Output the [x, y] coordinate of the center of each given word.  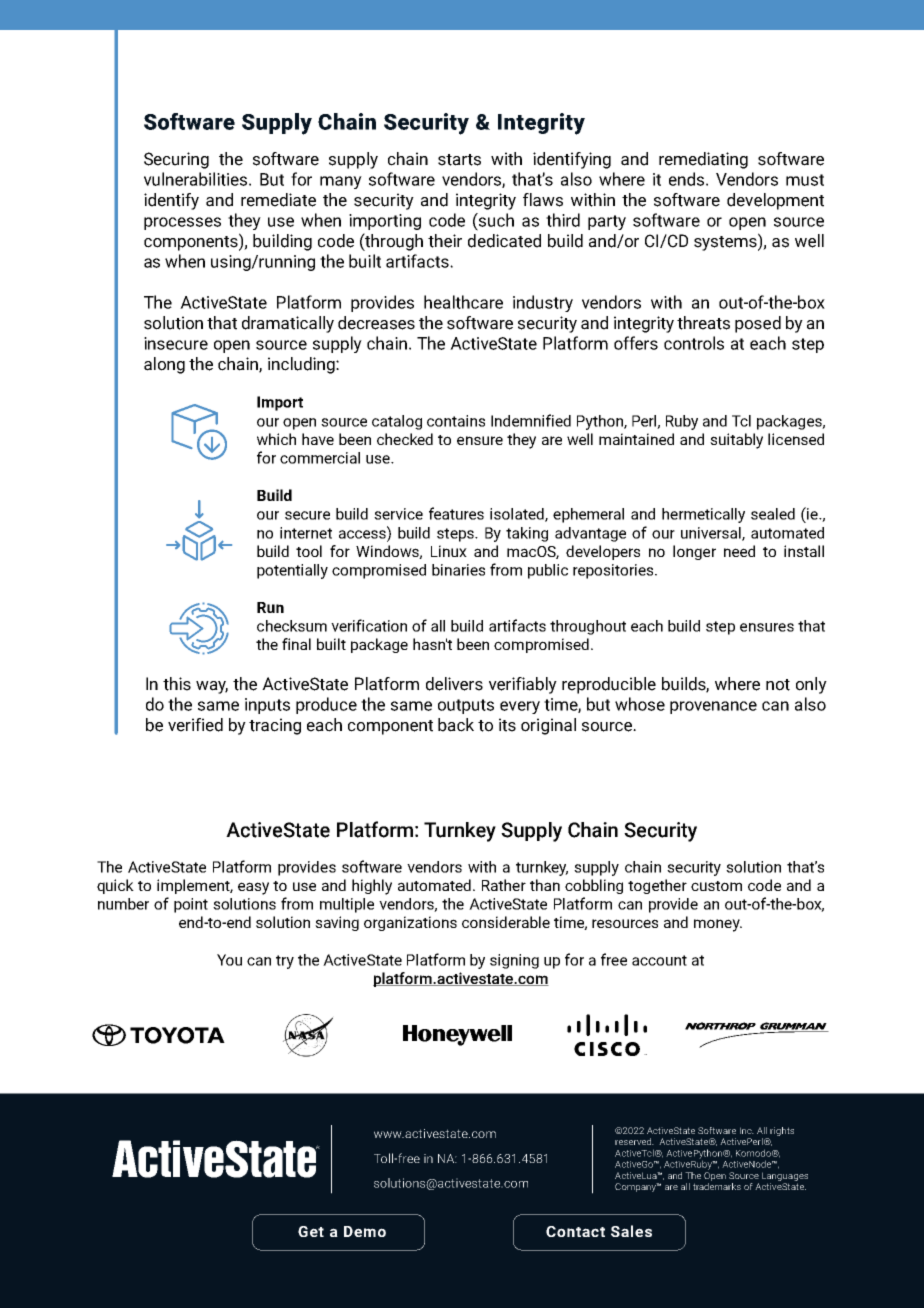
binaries [458, 570]
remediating [703, 160]
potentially [292, 571]
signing [514, 961]
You [229, 960]
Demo [365, 1231]
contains [456, 421]
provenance [713, 707]
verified [195, 725]
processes [182, 223]
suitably [736, 441]
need [739, 551]
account [659, 960]
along [164, 365]
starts [459, 160]
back [456, 725]
